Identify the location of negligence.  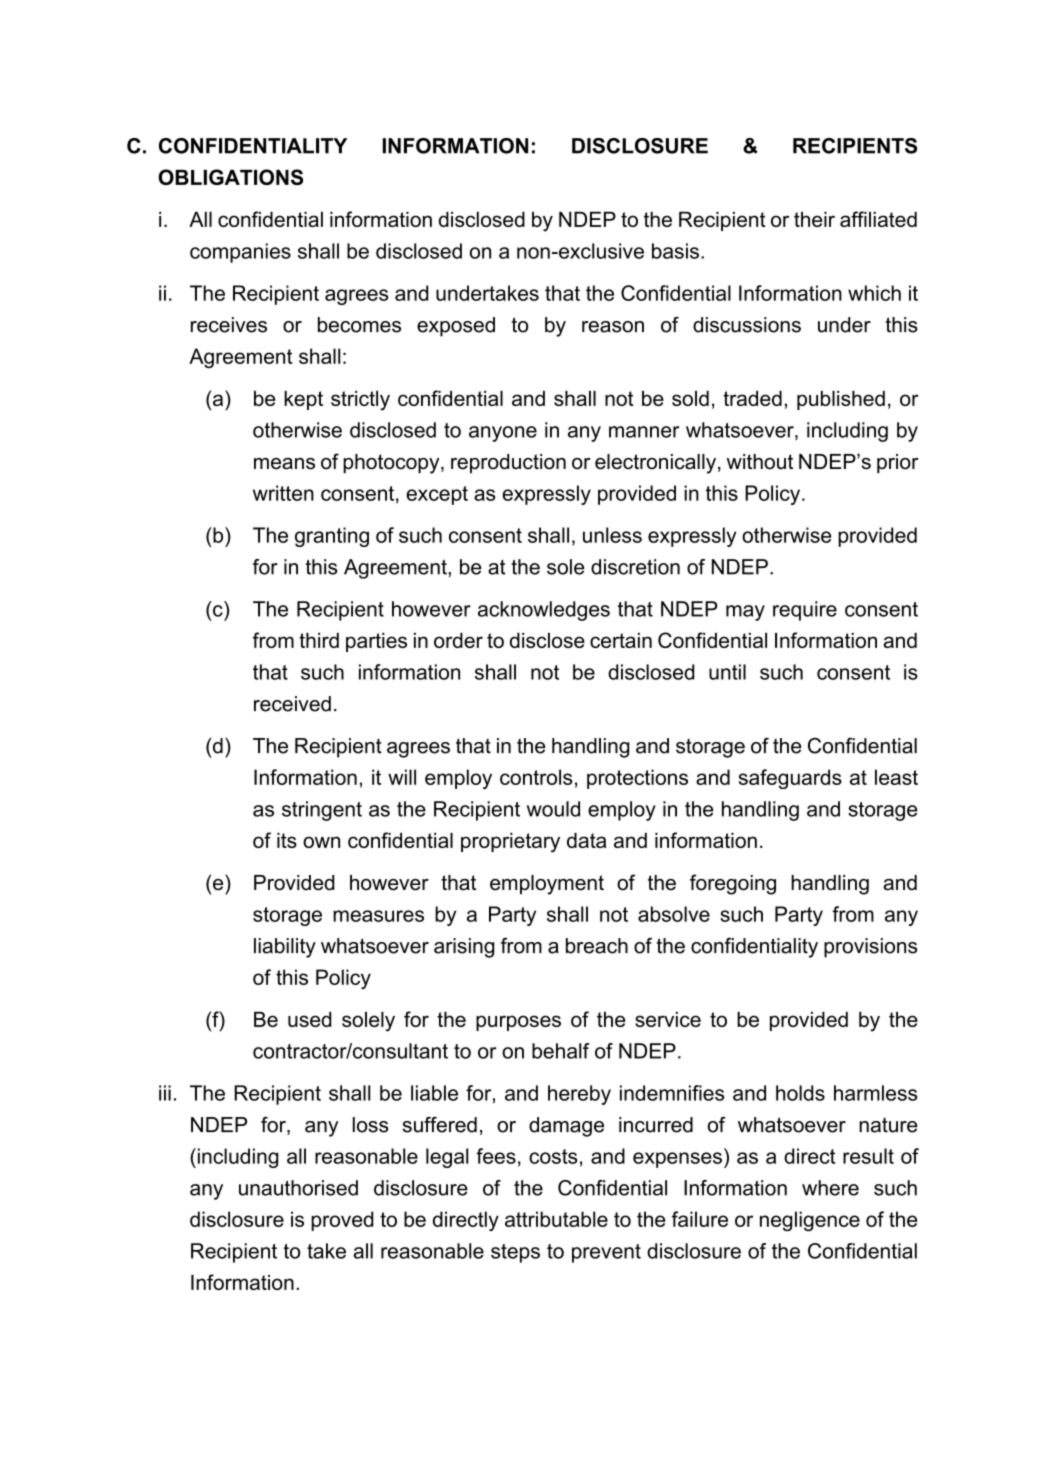
(810, 1221).
